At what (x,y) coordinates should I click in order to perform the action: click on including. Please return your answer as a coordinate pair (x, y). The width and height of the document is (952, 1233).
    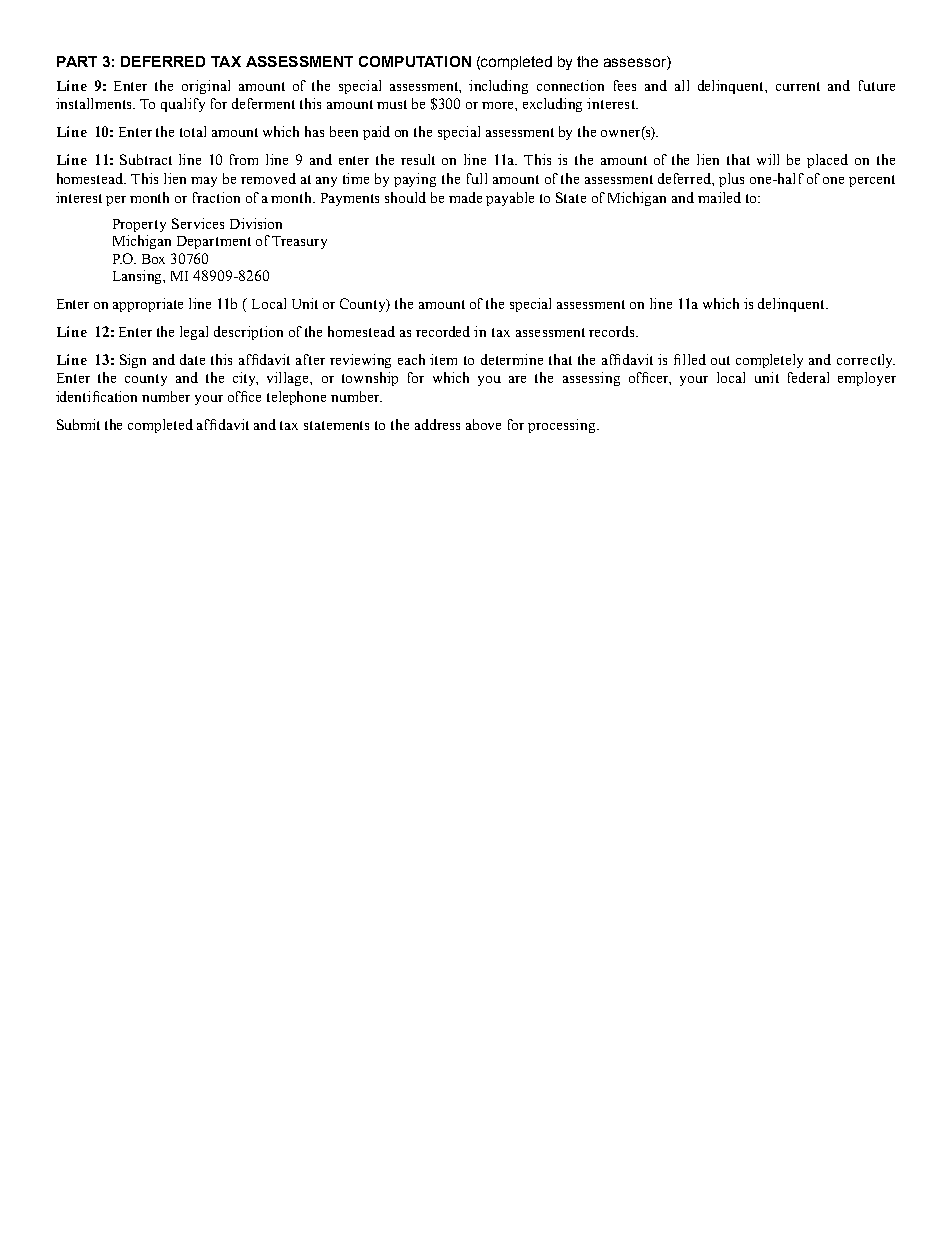
    Looking at the image, I should click on (498, 87).
